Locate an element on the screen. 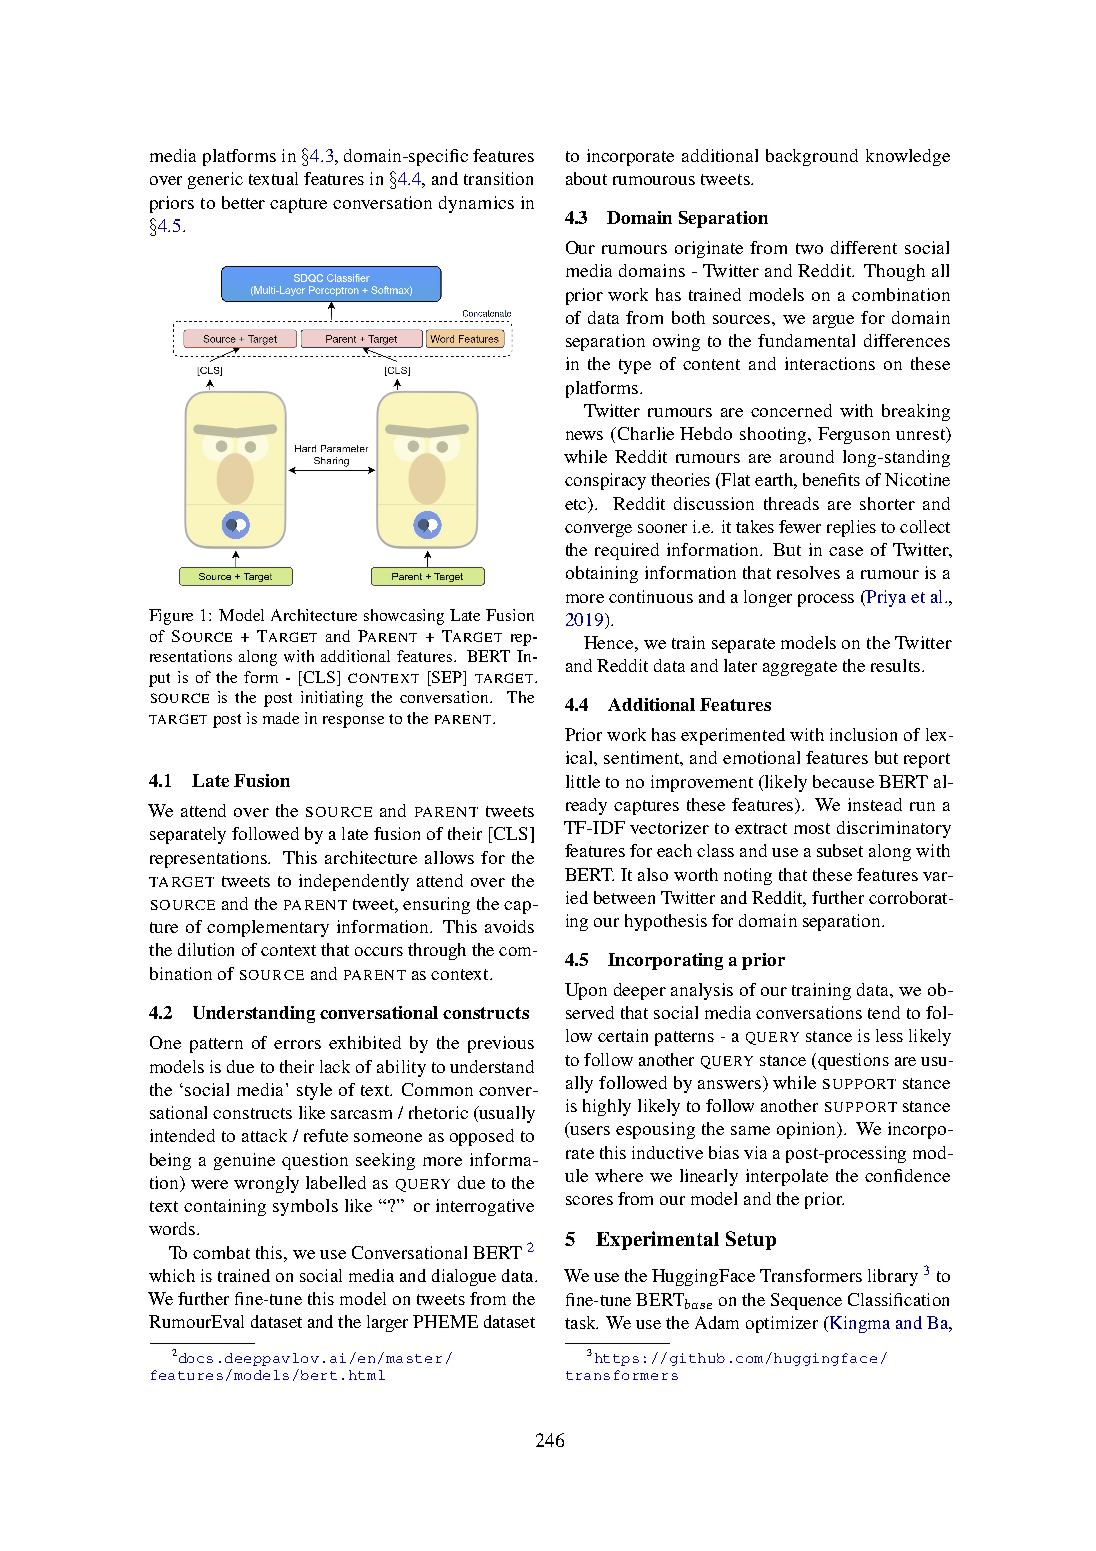  better is located at coordinates (243, 202).
